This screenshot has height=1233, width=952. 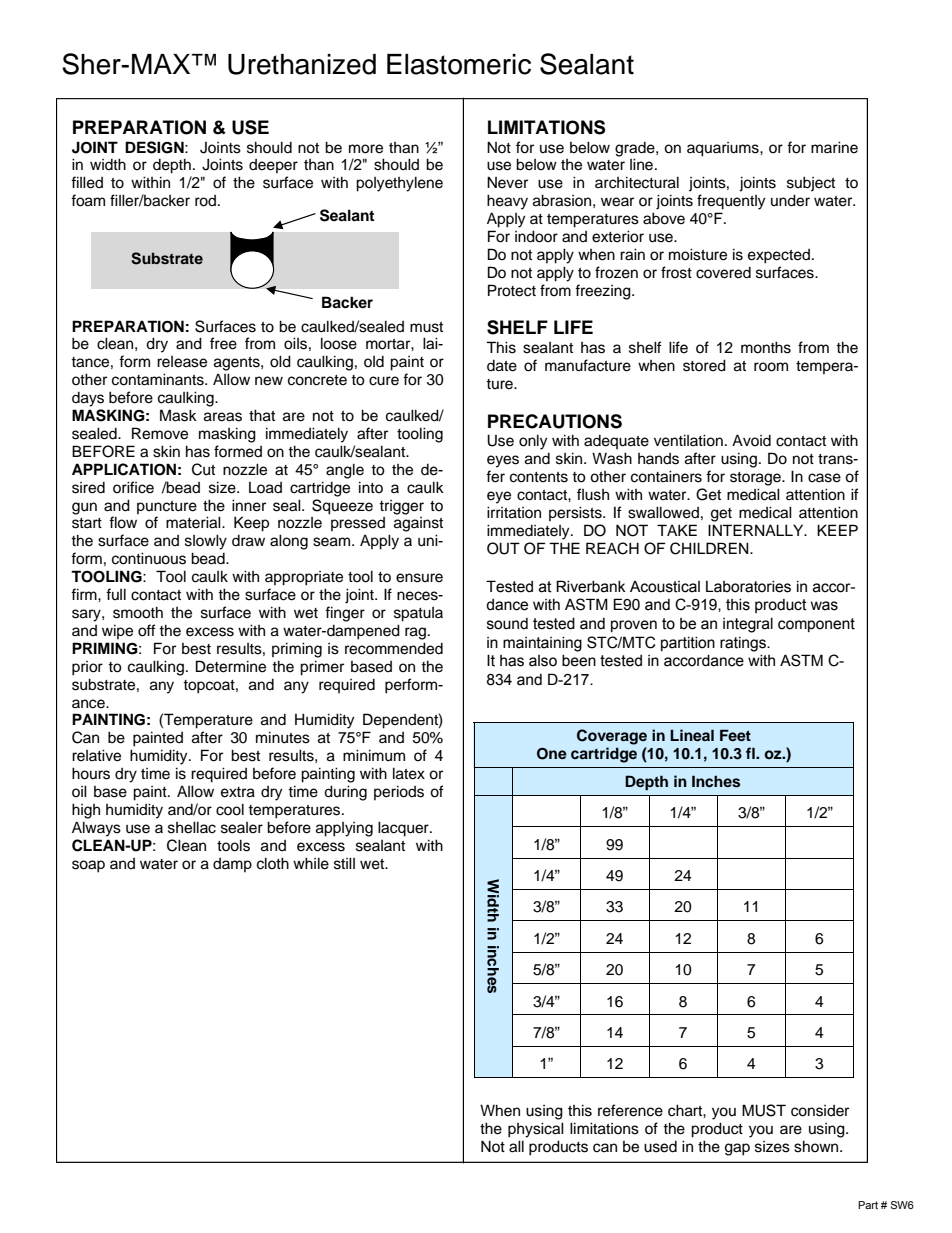 What do you see at coordinates (87, 182) in the screenshot?
I see `filled` at bounding box center [87, 182].
